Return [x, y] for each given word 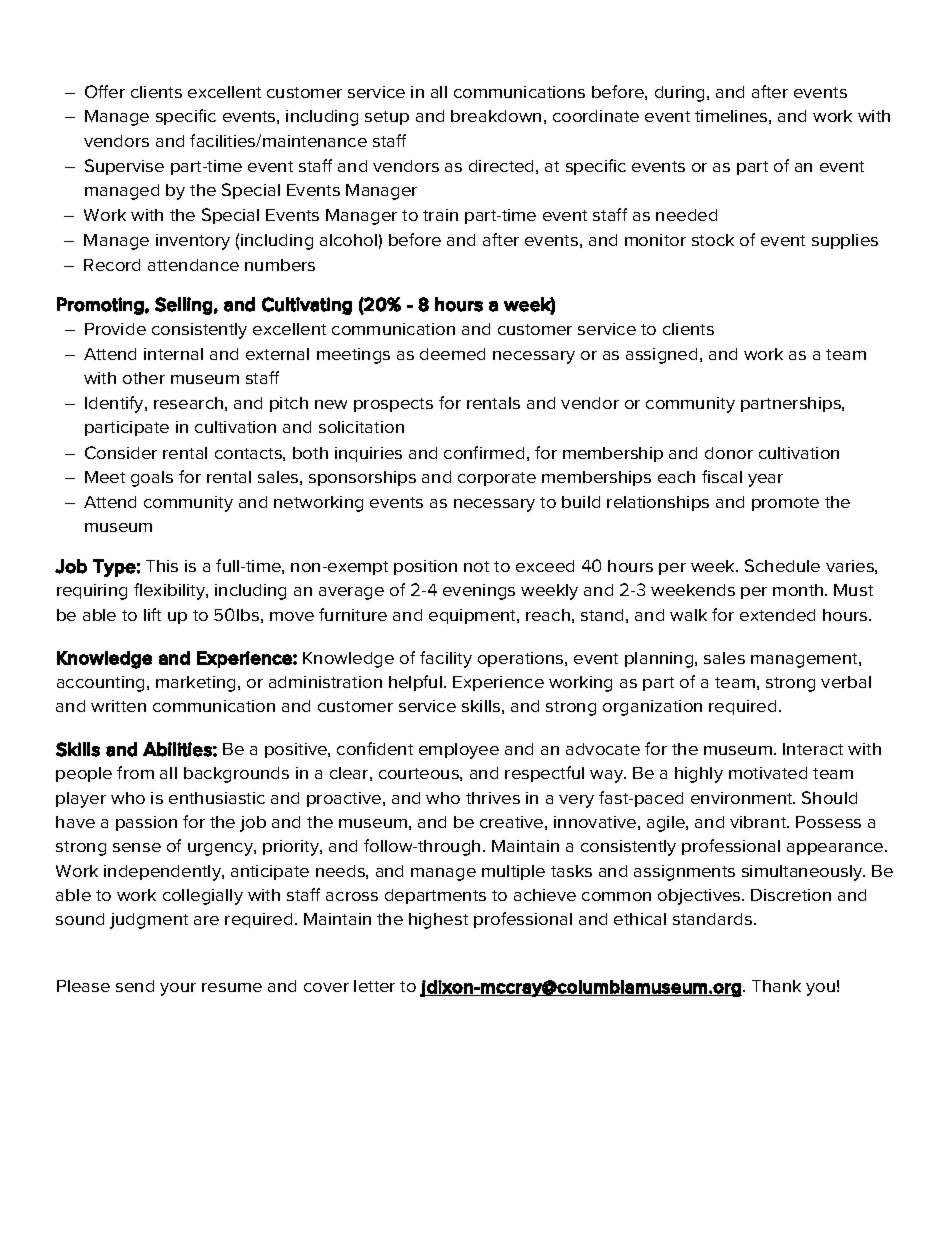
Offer [105, 91]
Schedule [782, 565]
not [476, 566]
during [681, 94]
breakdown [496, 116]
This [162, 566]
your [178, 989]
